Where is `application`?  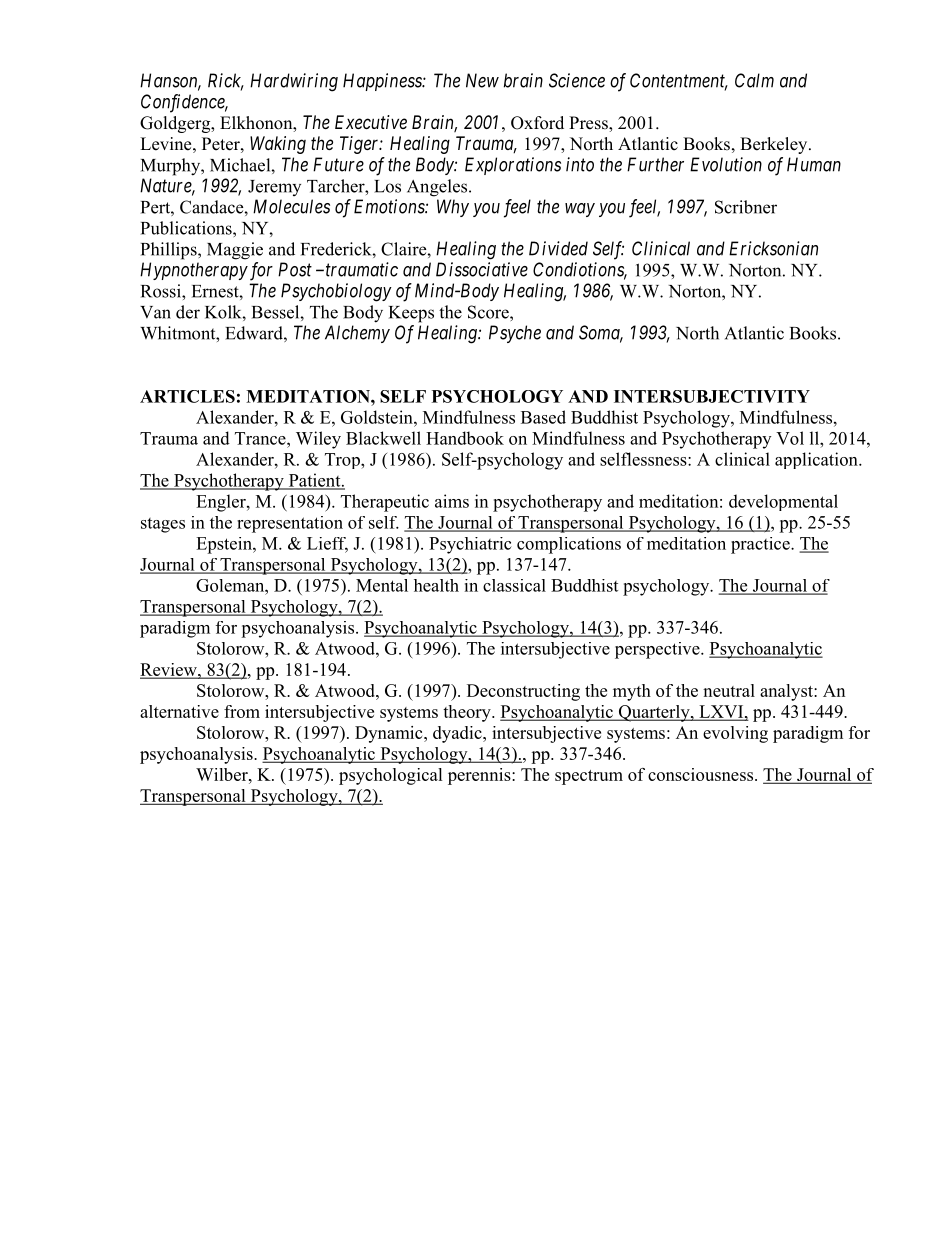 application is located at coordinates (817, 460).
